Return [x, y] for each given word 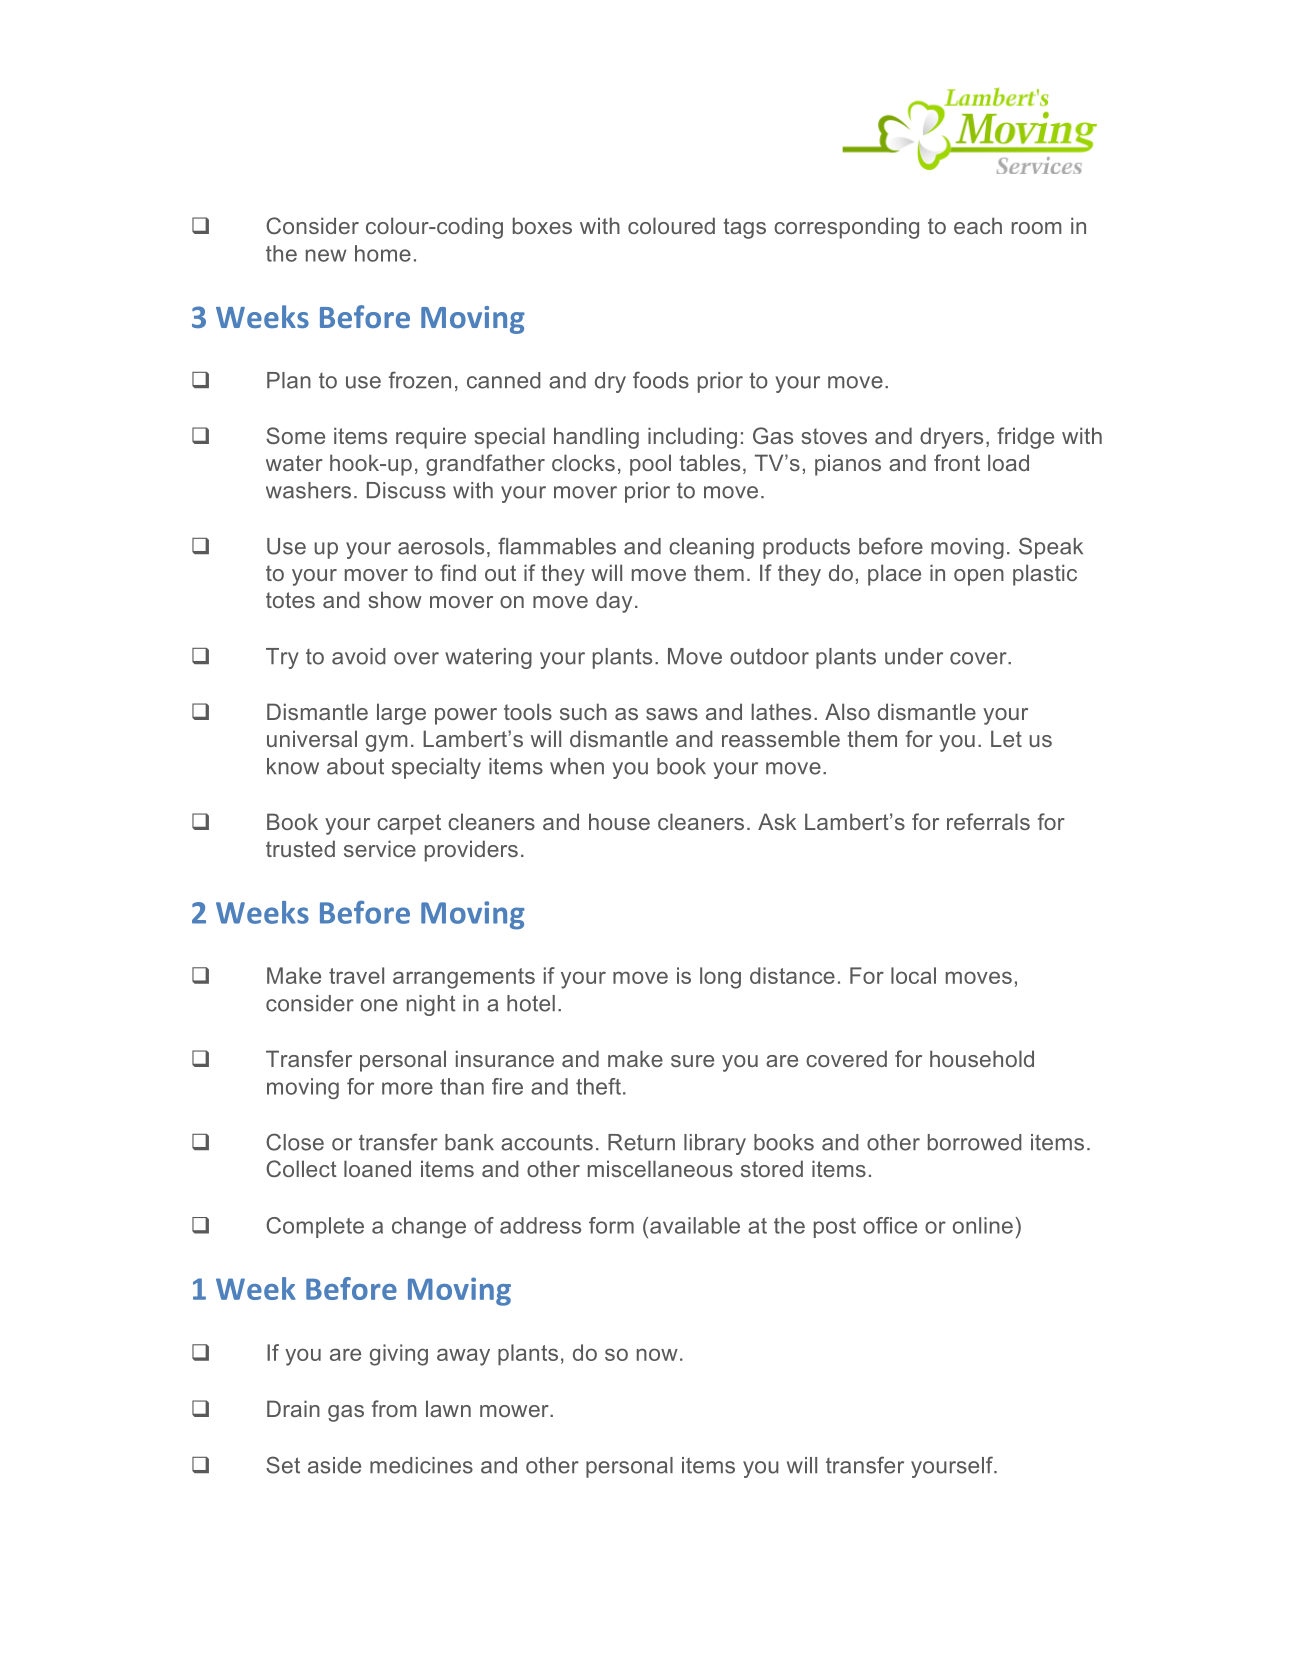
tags [745, 228]
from [394, 1408]
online [983, 1225]
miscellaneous [660, 1168]
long [720, 978]
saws [672, 714]
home [383, 253]
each [978, 225]
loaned [377, 1168]
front [957, 462]
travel [356, 975]
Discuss [406, 490]
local [913, 975]
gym [387, 743]
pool [650, 465]
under [914, 656]
